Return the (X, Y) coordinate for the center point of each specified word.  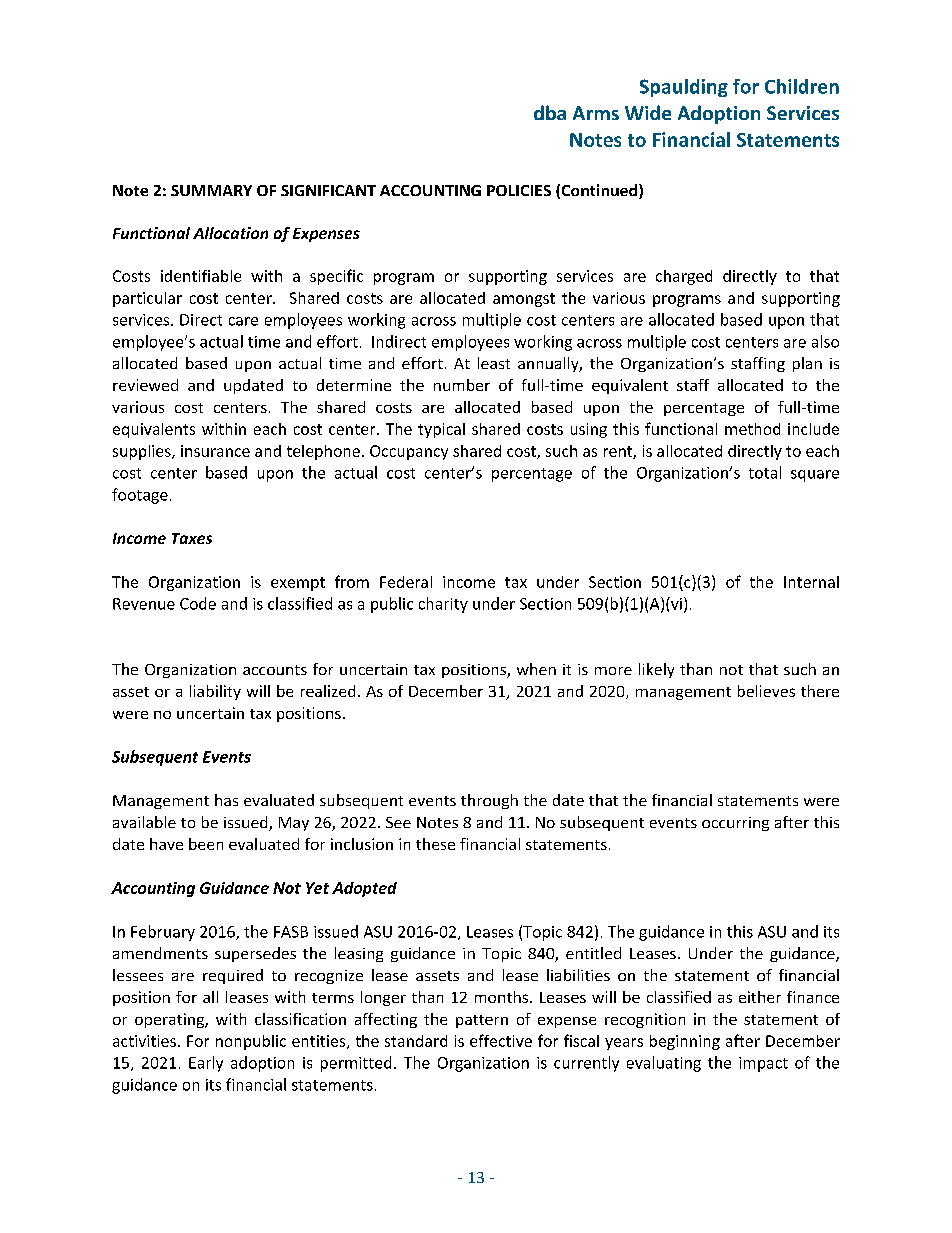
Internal (811, 582)
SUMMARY (211, 190)
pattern (482, 1021)
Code (198, 603)
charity (443, 605)
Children (802, 86)
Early (206, 1064)
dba (550, 112)
